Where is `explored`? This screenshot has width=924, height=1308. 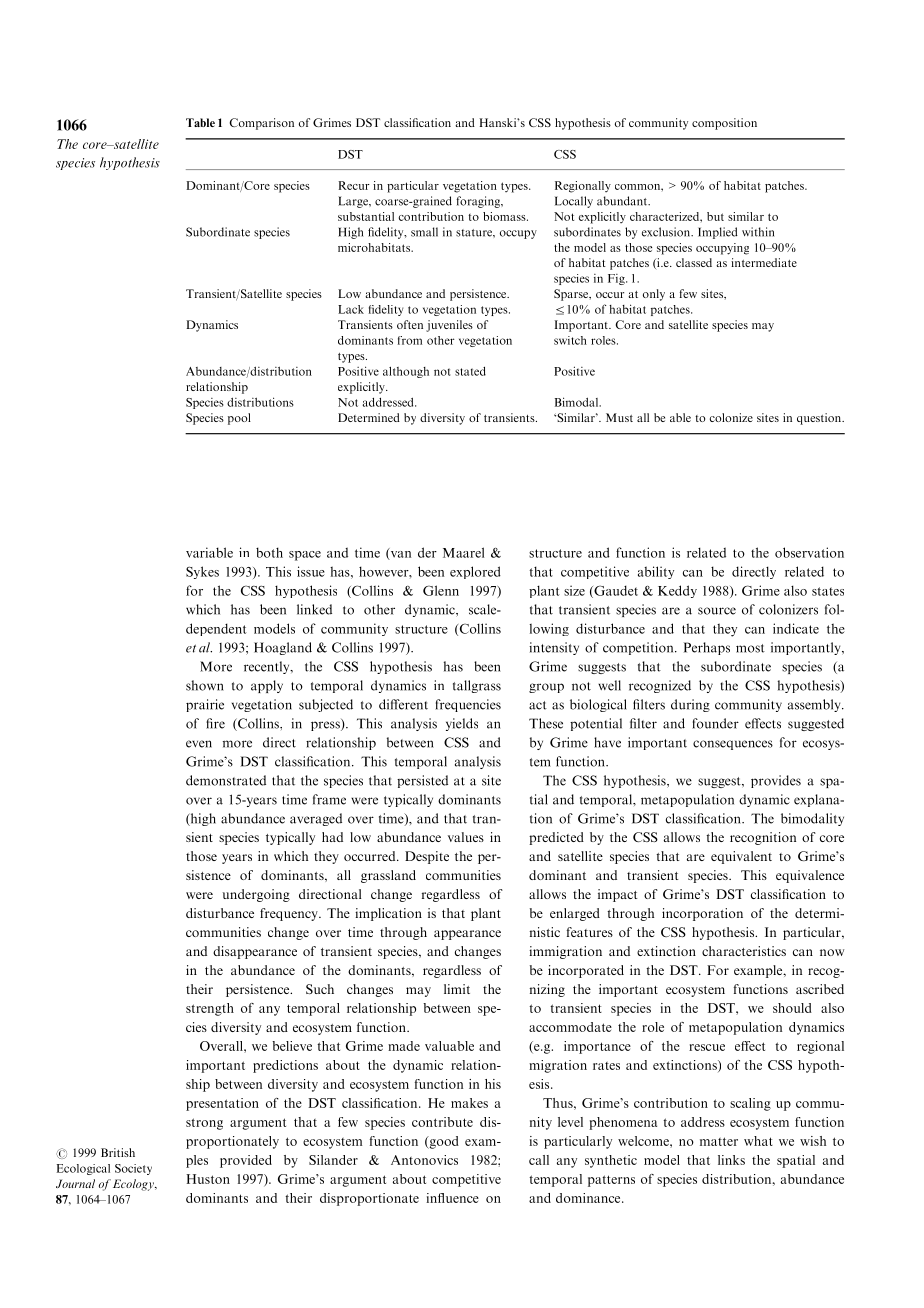 explored is located at coordinates (475, 572).
